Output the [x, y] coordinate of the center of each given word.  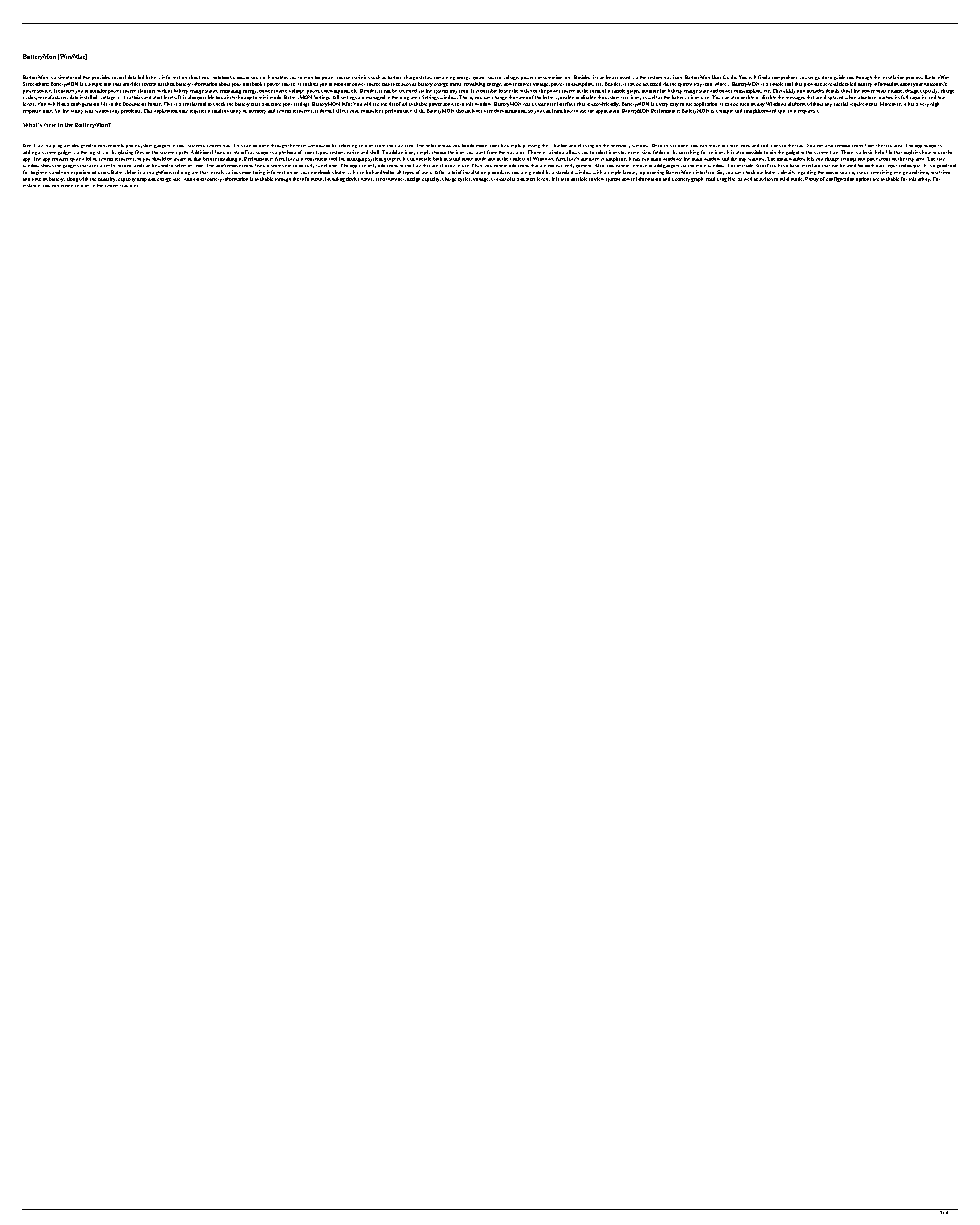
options [863, 179]
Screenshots [36, 84]
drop [142, 180]
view [599, 179]
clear [540, 104]
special [841, 104]
